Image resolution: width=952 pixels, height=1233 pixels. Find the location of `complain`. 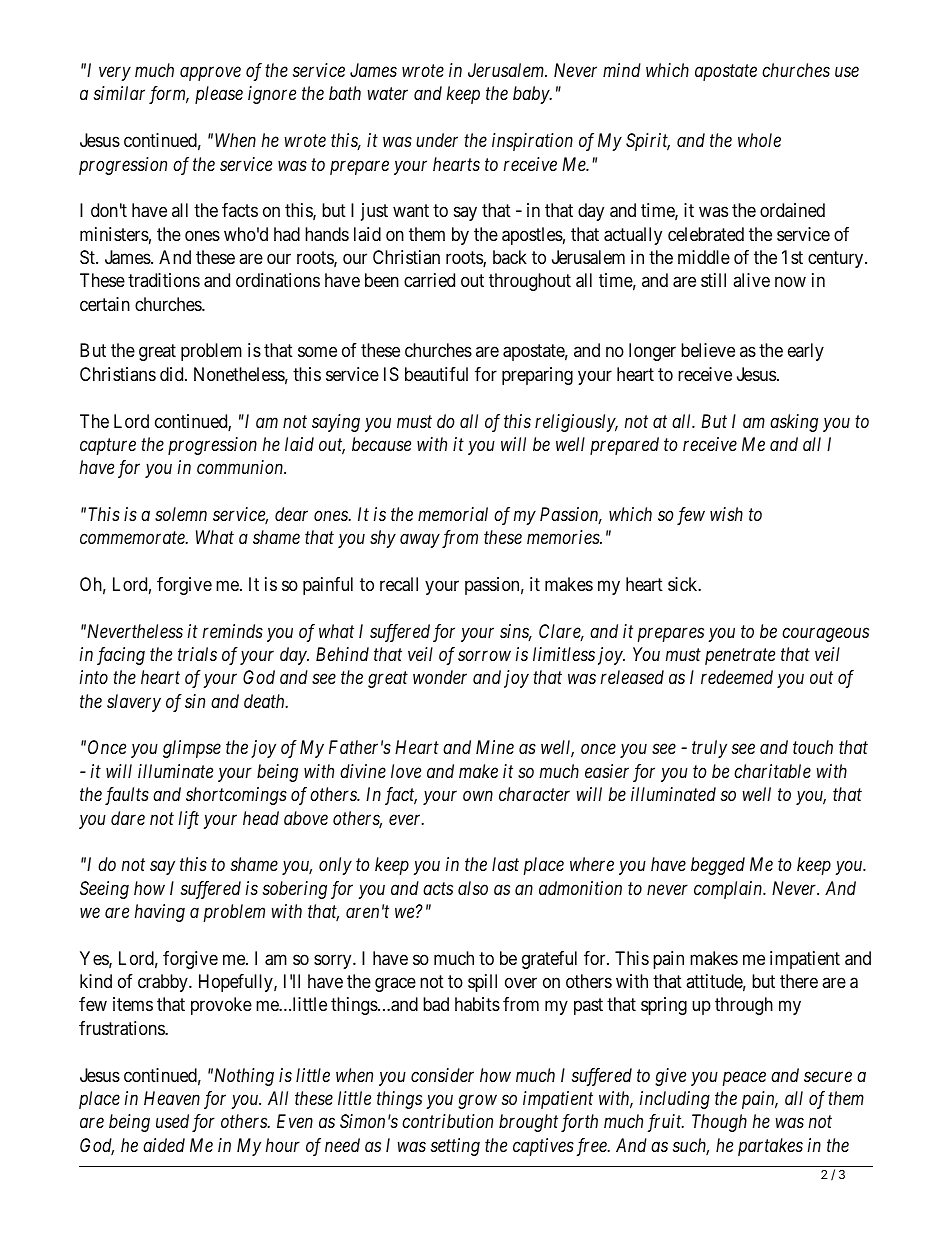

complain is located at coordinates (729, 890).
